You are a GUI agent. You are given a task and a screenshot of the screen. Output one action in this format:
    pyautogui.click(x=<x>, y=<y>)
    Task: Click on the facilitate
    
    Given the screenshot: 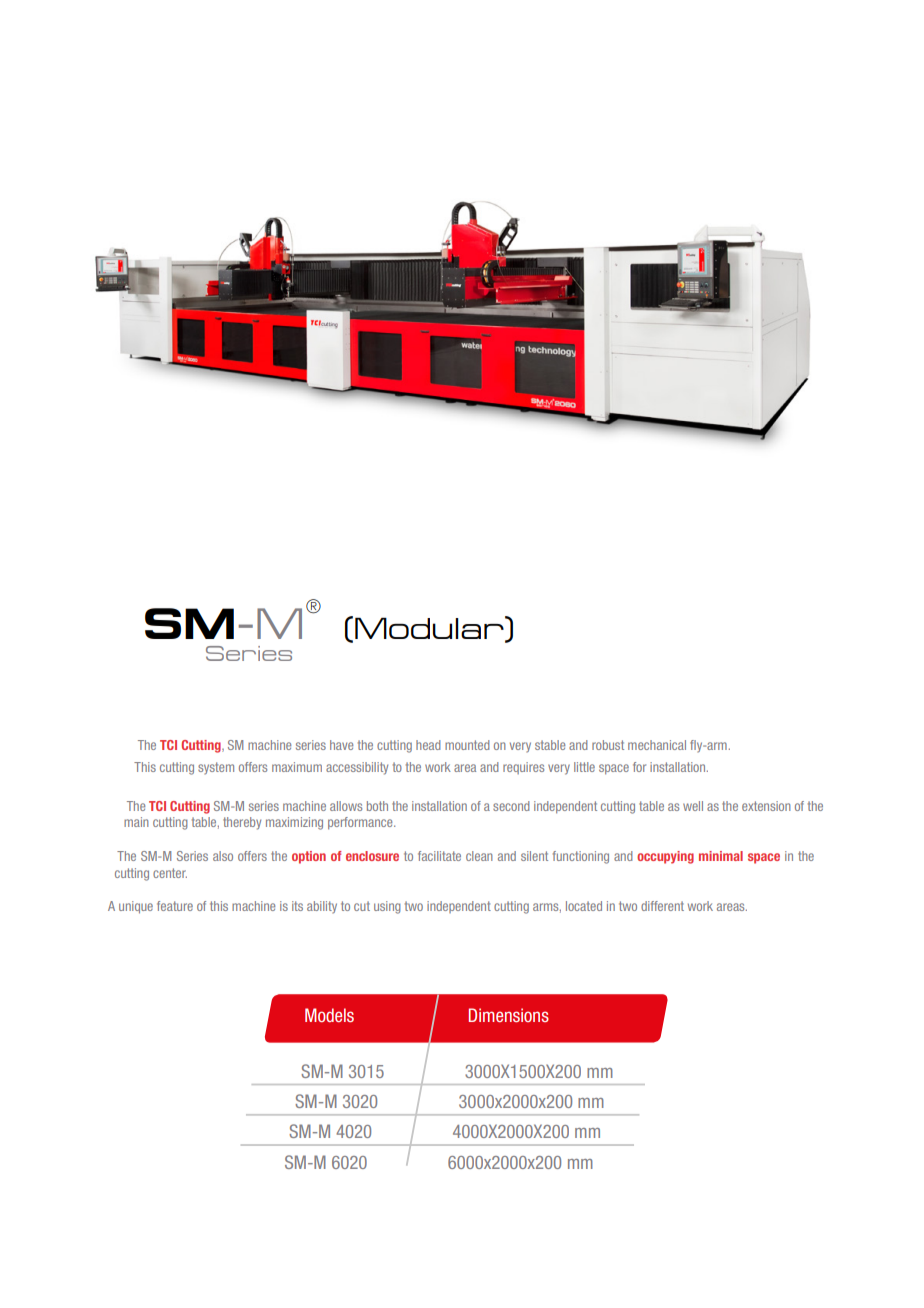 What is the action you would take?
    pyautogui.click(x=439, y=856)
